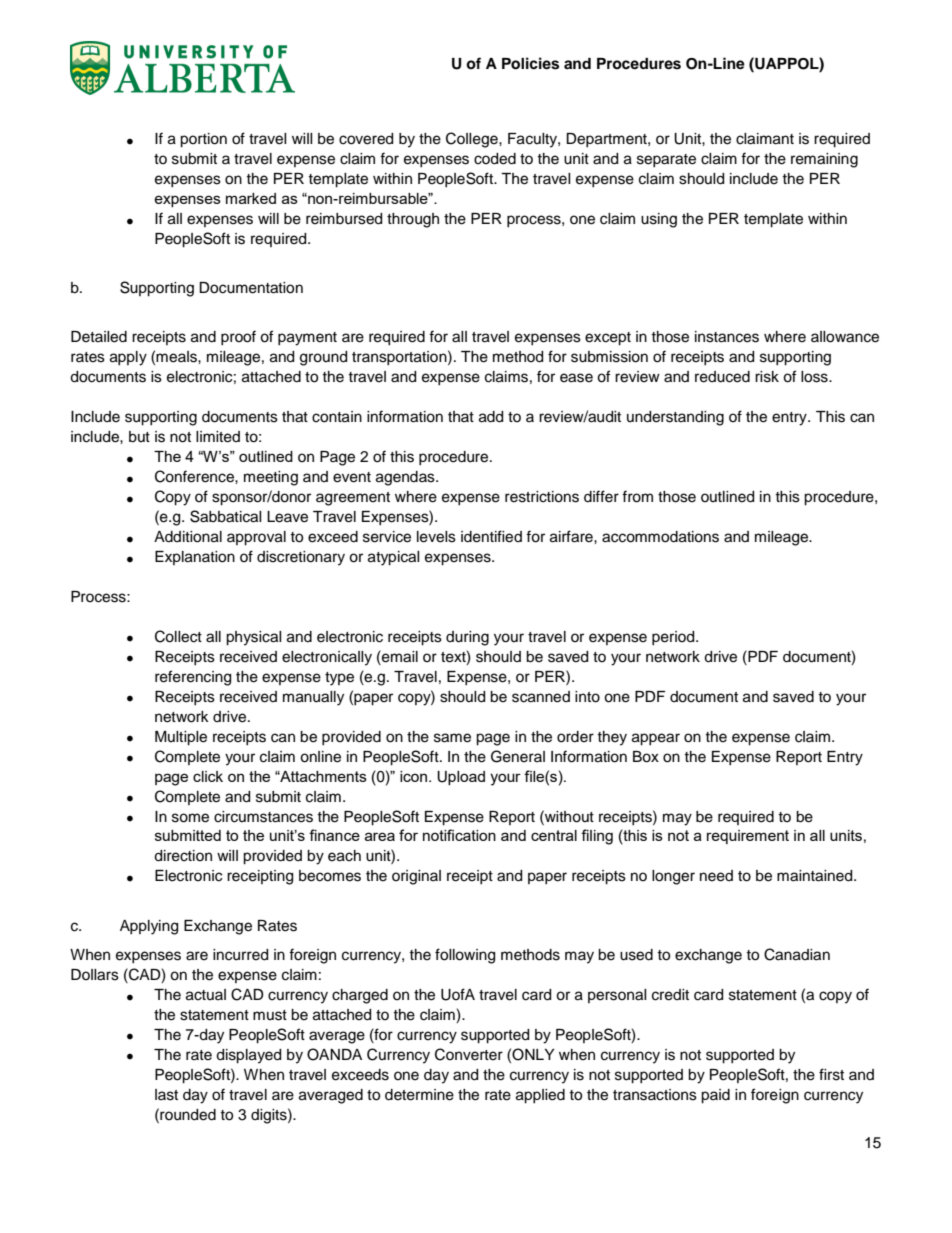  Describe the element at coordinates (195, 558) in the document. I see `Explanation` at that location.
